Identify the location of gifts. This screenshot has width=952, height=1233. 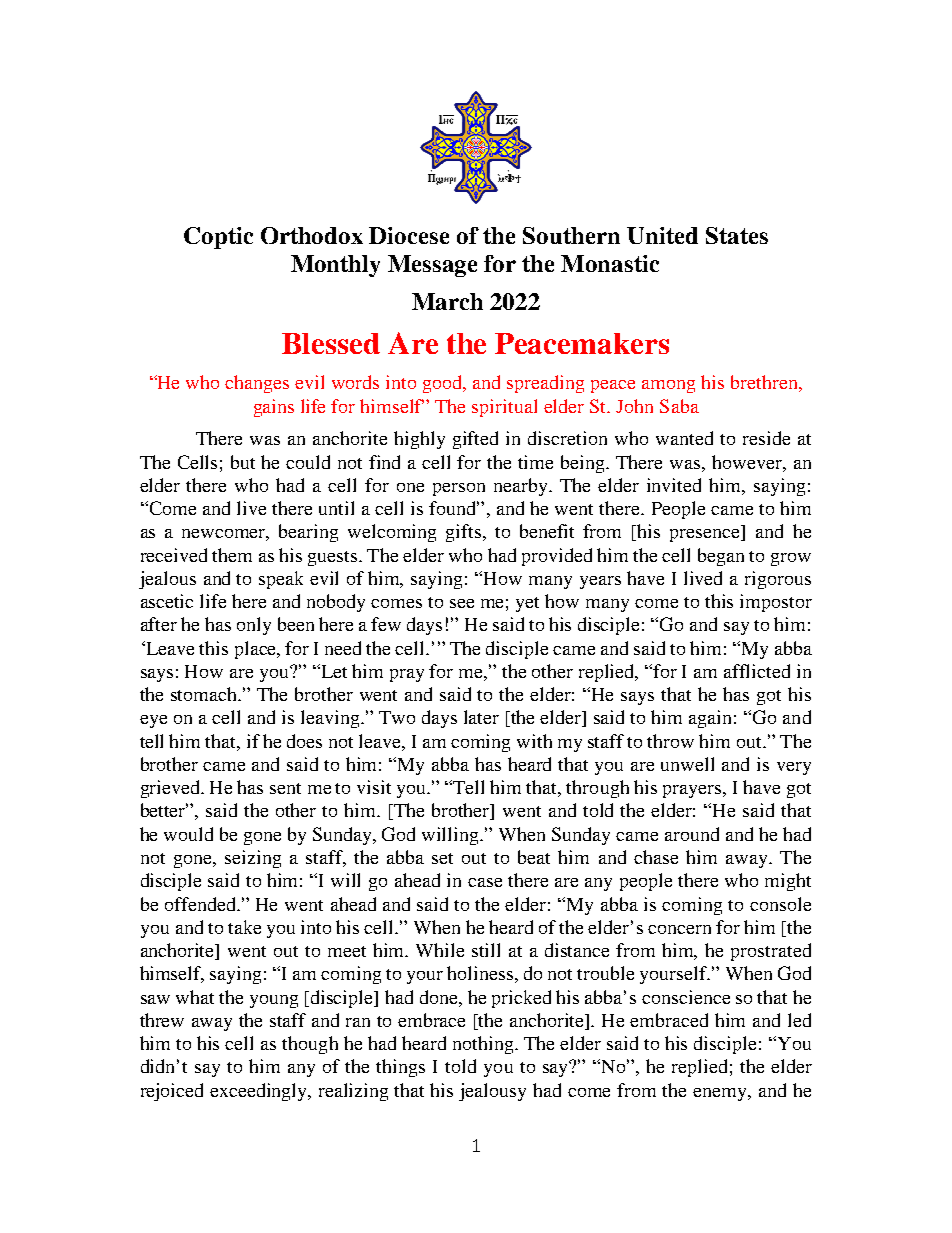
(465, 533).
